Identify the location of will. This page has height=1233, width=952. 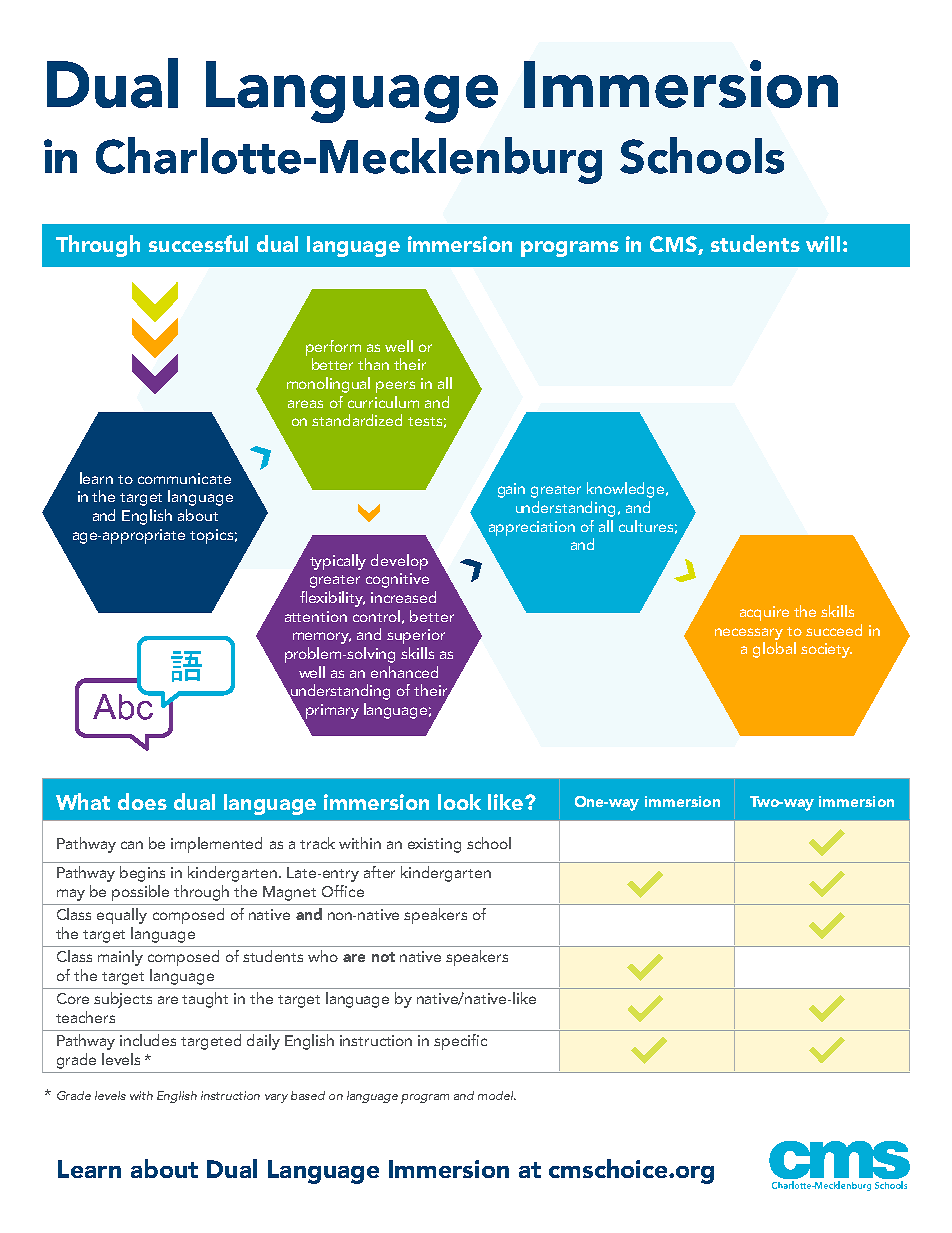
(823, 244).
